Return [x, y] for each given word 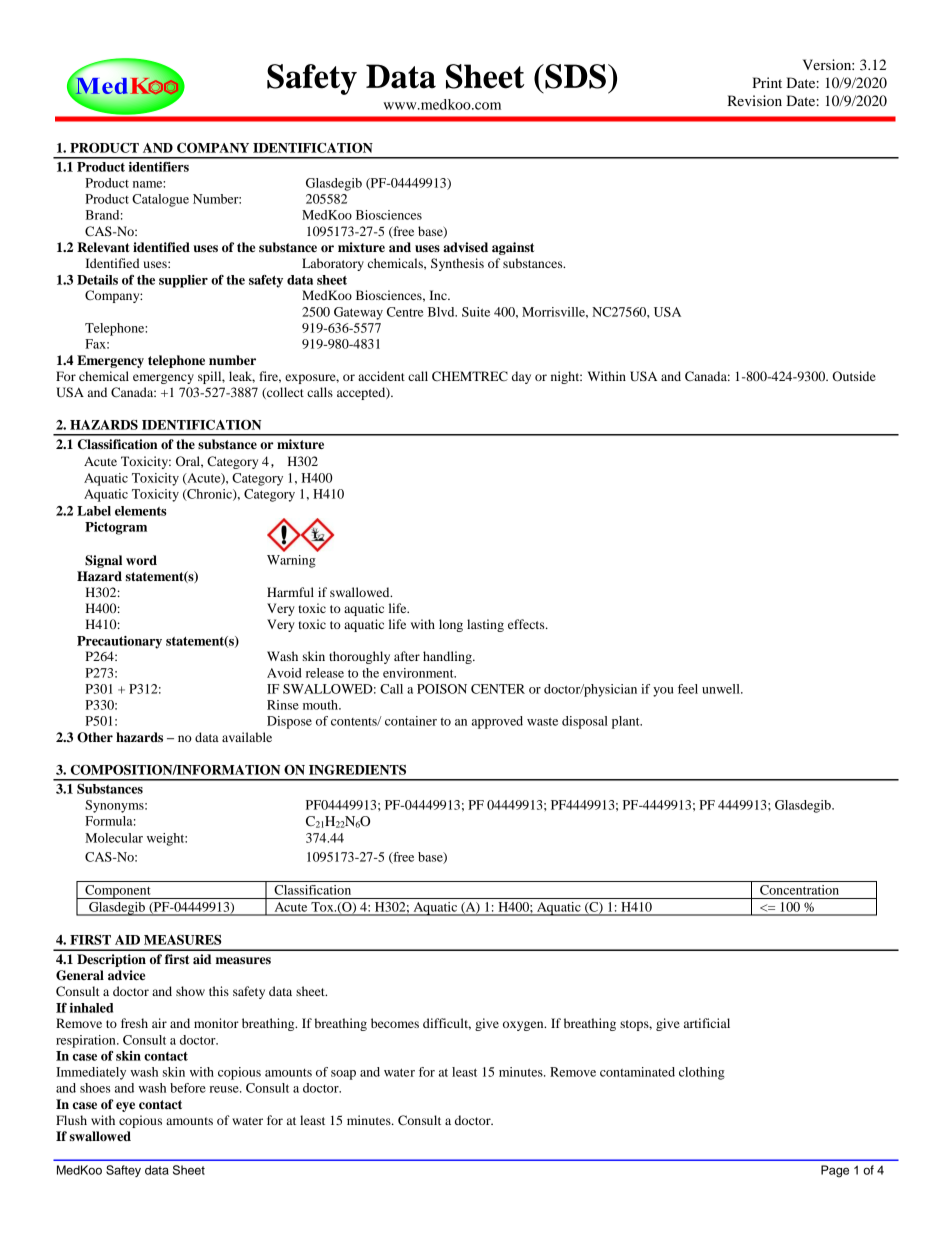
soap [343, 1075]
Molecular [114, 838]
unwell [722, 689]
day [521, 377]
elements [141, 511]
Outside [854, 376]
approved [497, 722]
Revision [754, 100]
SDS [574, 76]
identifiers [159, 167]
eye [125, 1107]
